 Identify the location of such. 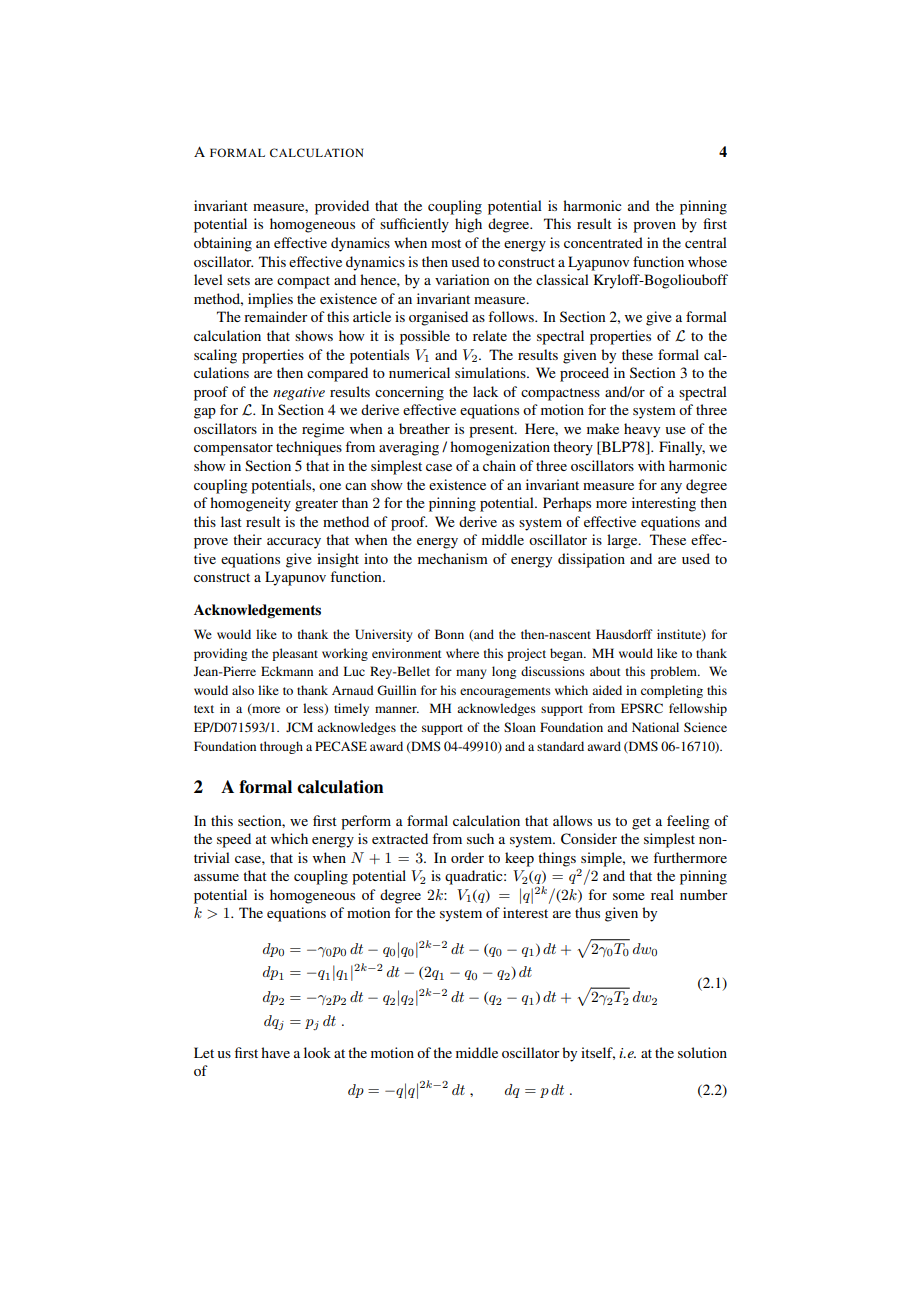
(480, 838).
